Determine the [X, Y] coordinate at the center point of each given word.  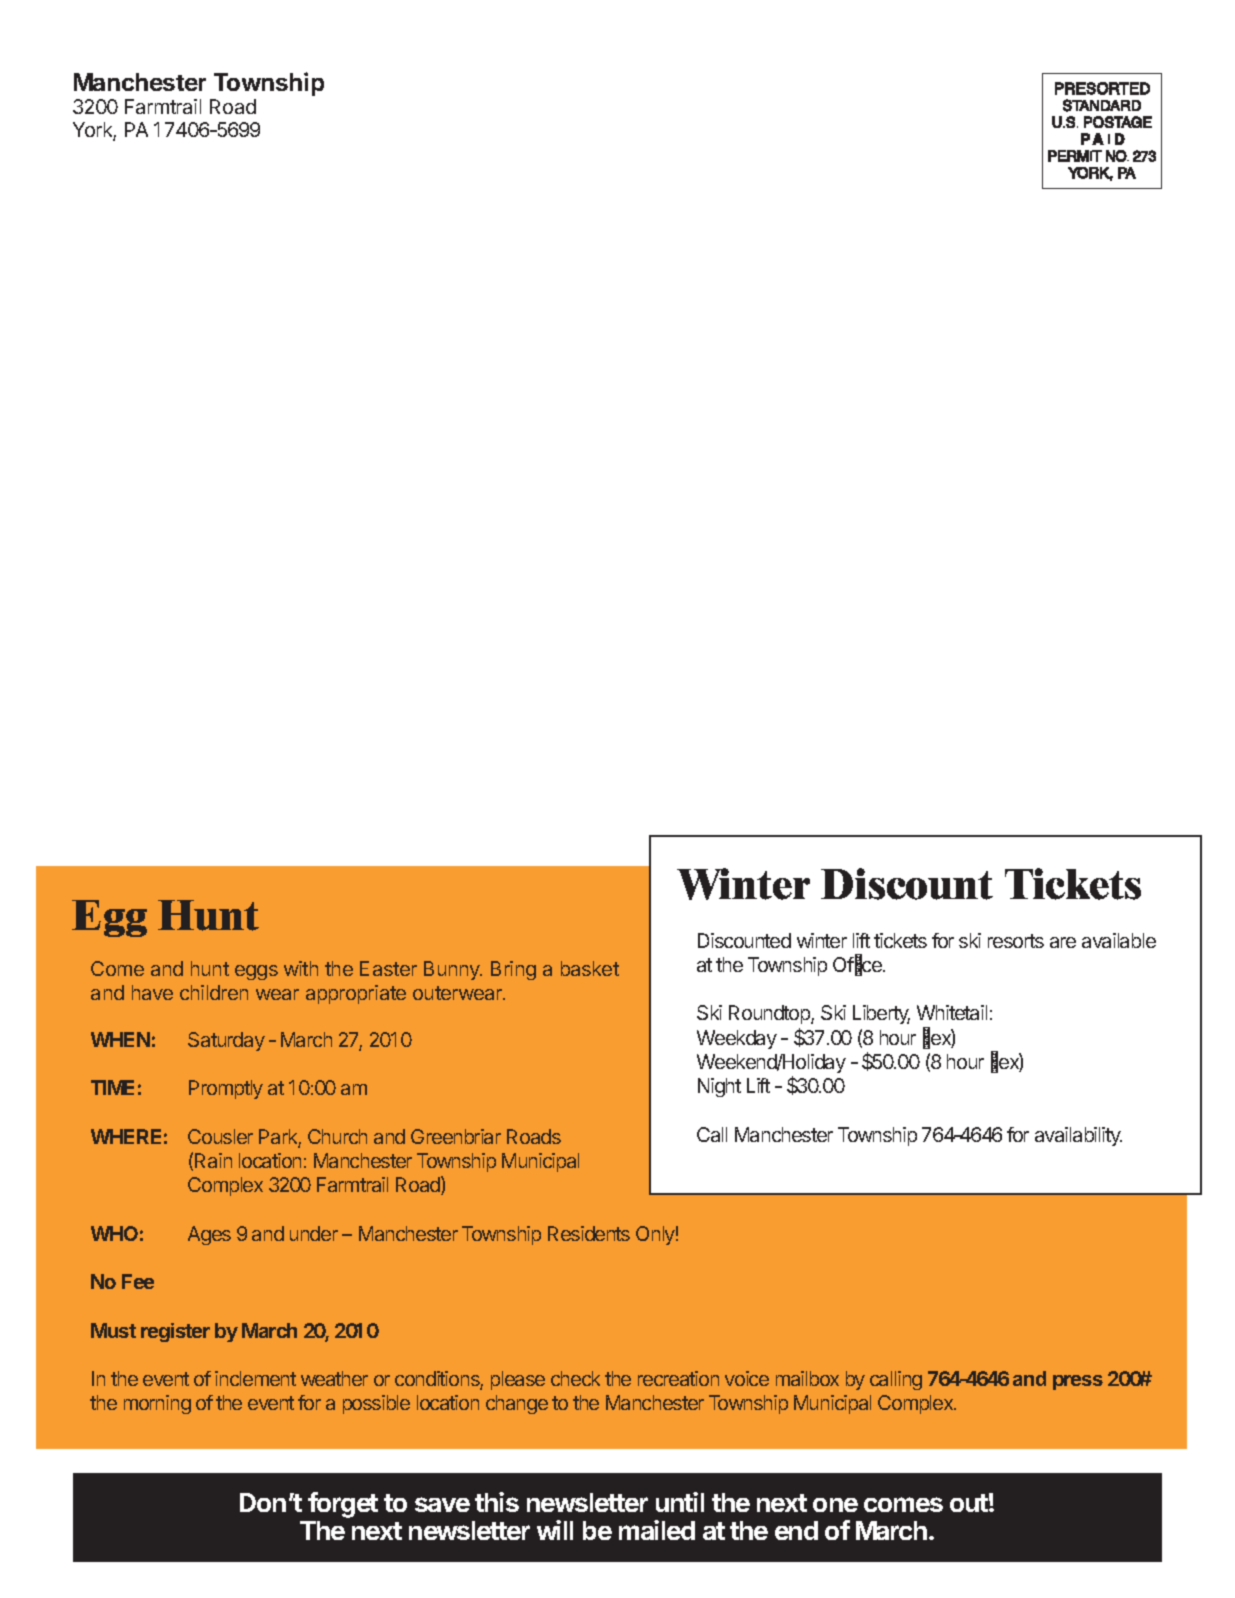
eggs [256, 972]
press [1078, 1382]
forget [343, 1505]
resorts [1016, 941]
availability [1078, 1136]
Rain [213, 1160]
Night [719, 1087]
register [175, 1332]
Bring [513, 970]
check [575, 1378]
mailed [657, 1530]
